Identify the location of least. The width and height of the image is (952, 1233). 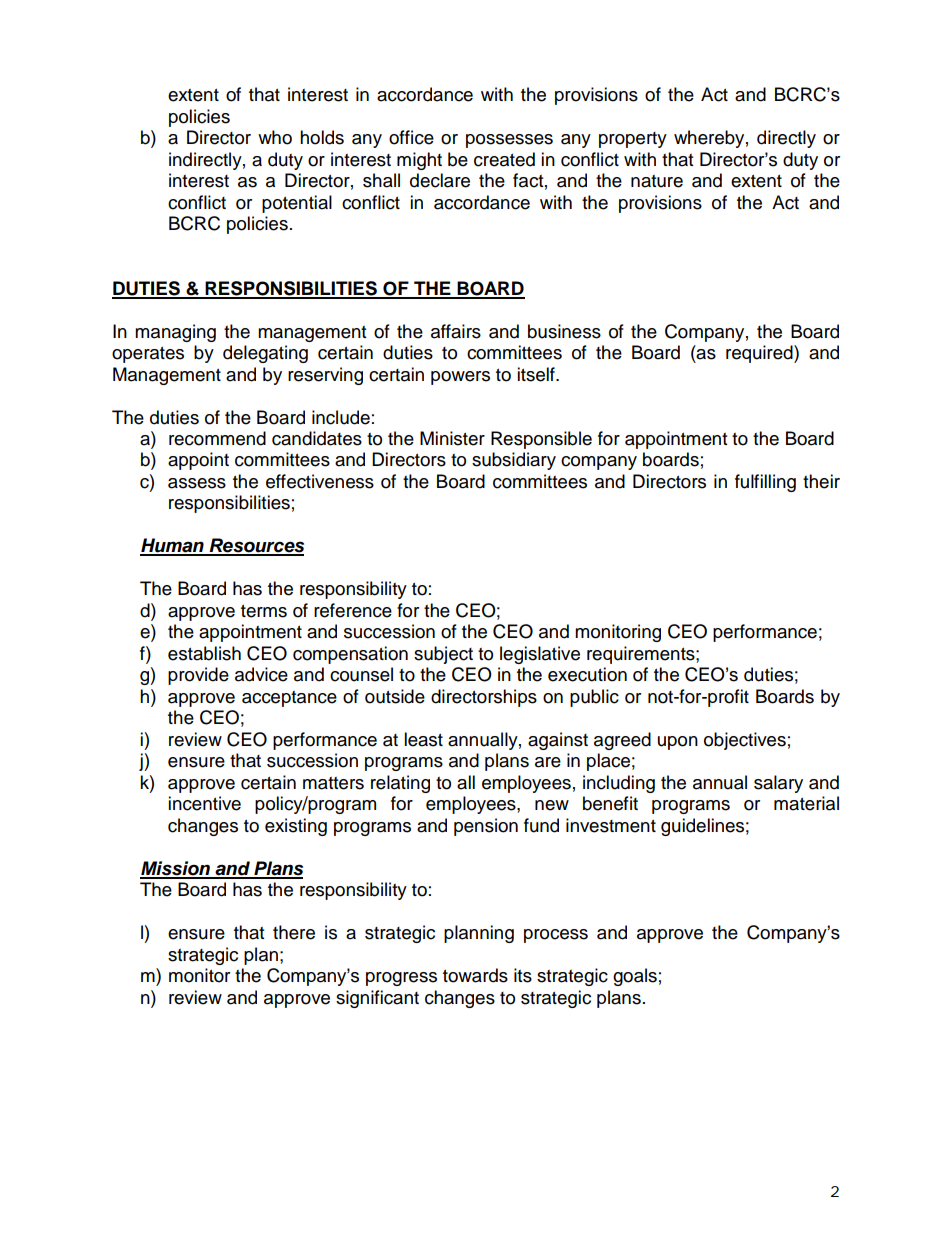
(423, 739).
